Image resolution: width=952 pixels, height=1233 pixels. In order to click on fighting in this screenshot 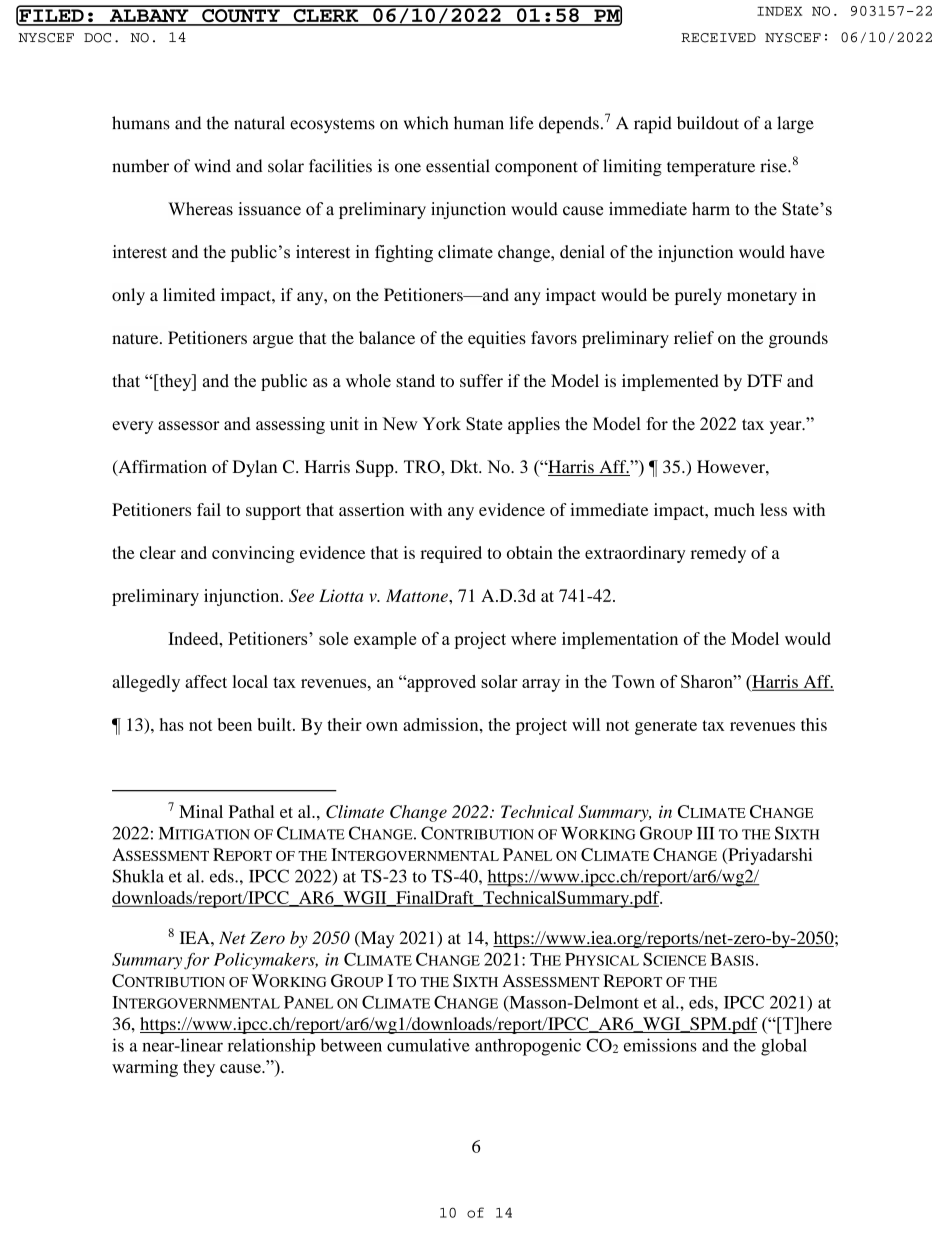, I will do `click(404, 253)`.
